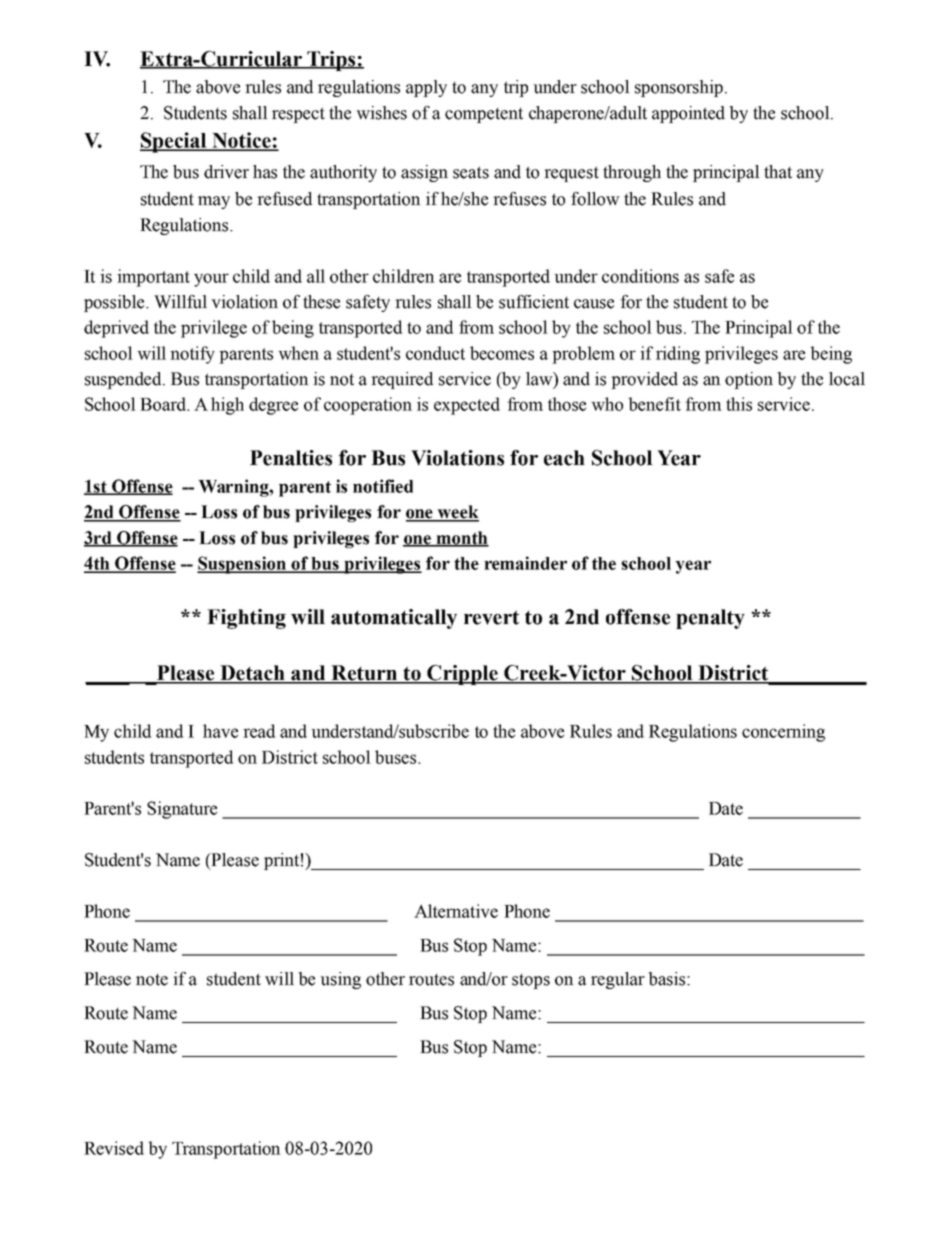  Describe the element at coordinates (484, 115) in the image. I see `competent` at that location.
